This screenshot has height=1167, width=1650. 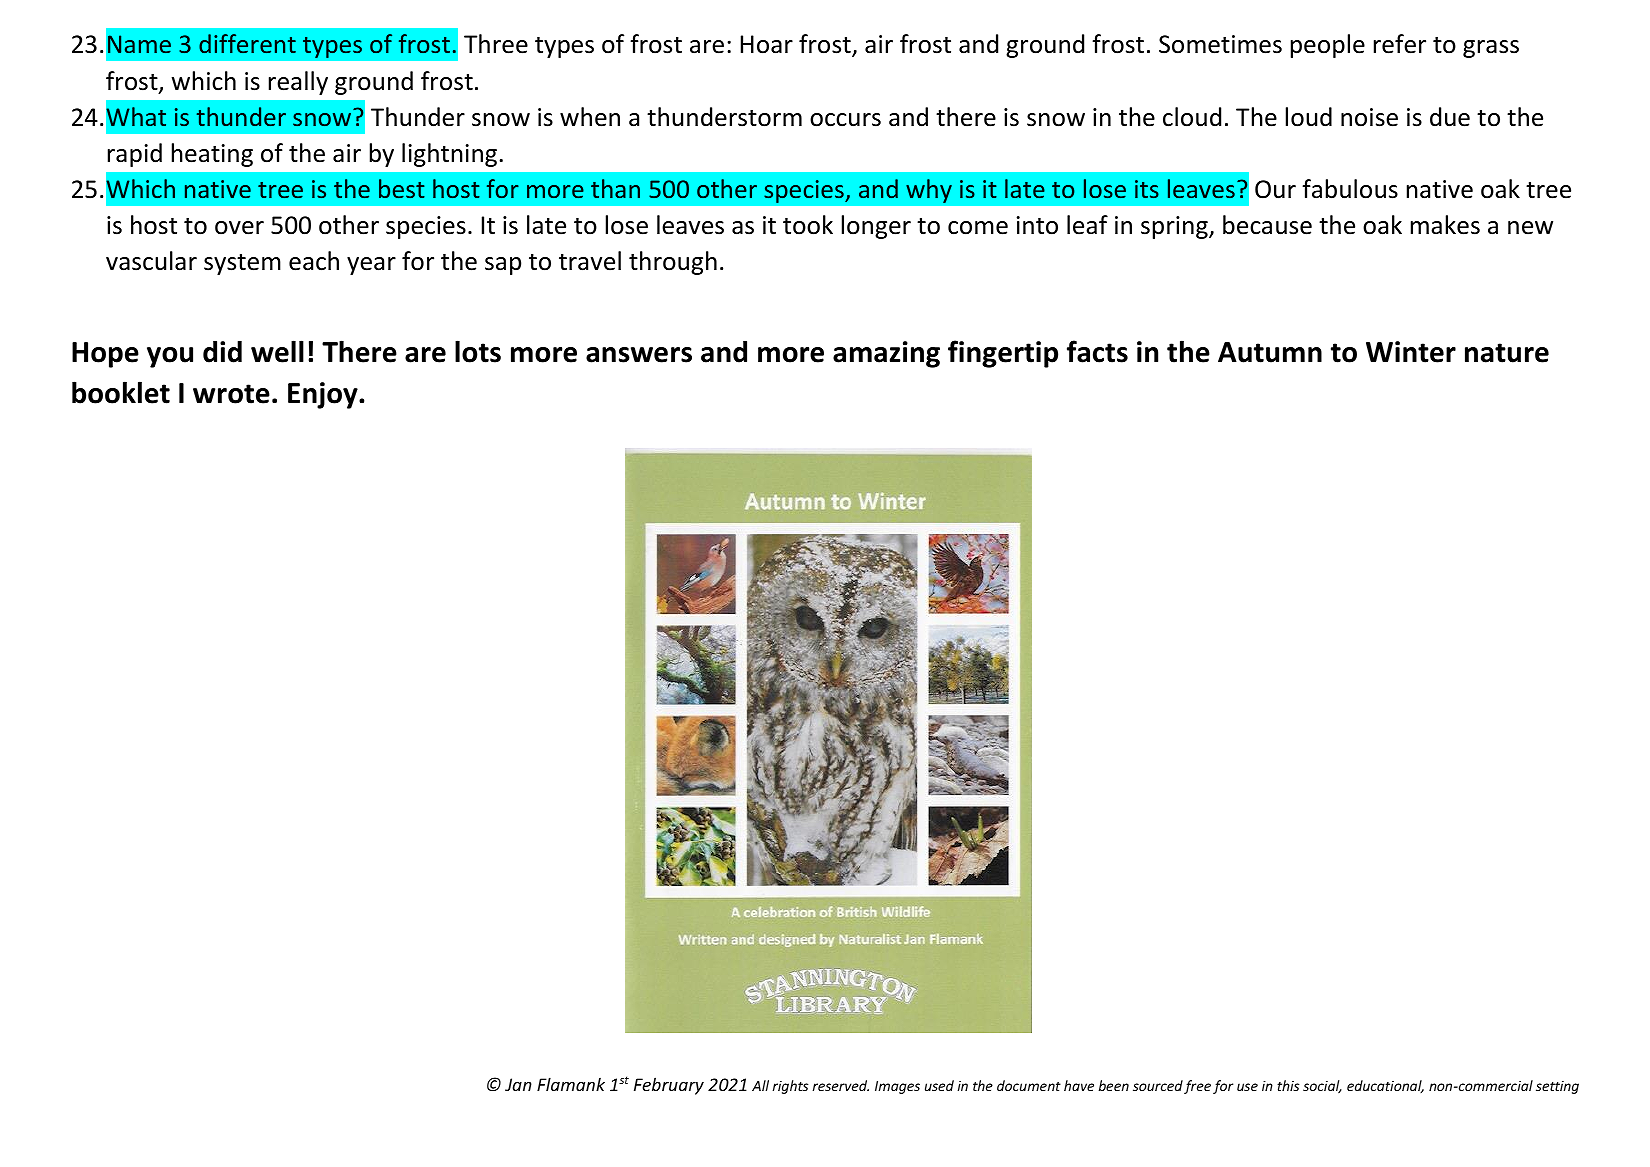 What do you see at coordinates (518, 1084) in the screenshot?
I see `Jan` at bounding box center [518, 1084].
